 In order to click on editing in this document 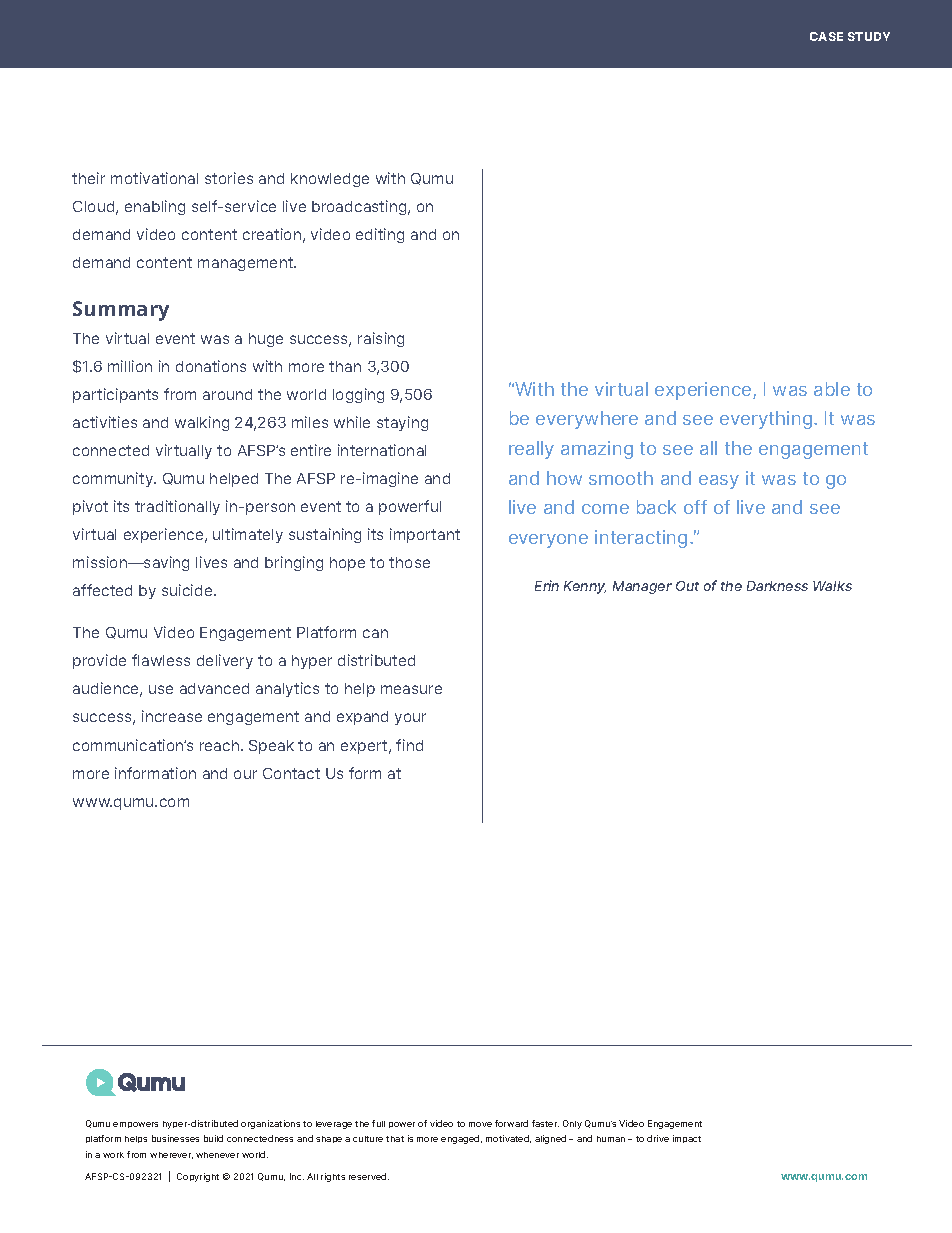, I will do `click(380, 235)`.
